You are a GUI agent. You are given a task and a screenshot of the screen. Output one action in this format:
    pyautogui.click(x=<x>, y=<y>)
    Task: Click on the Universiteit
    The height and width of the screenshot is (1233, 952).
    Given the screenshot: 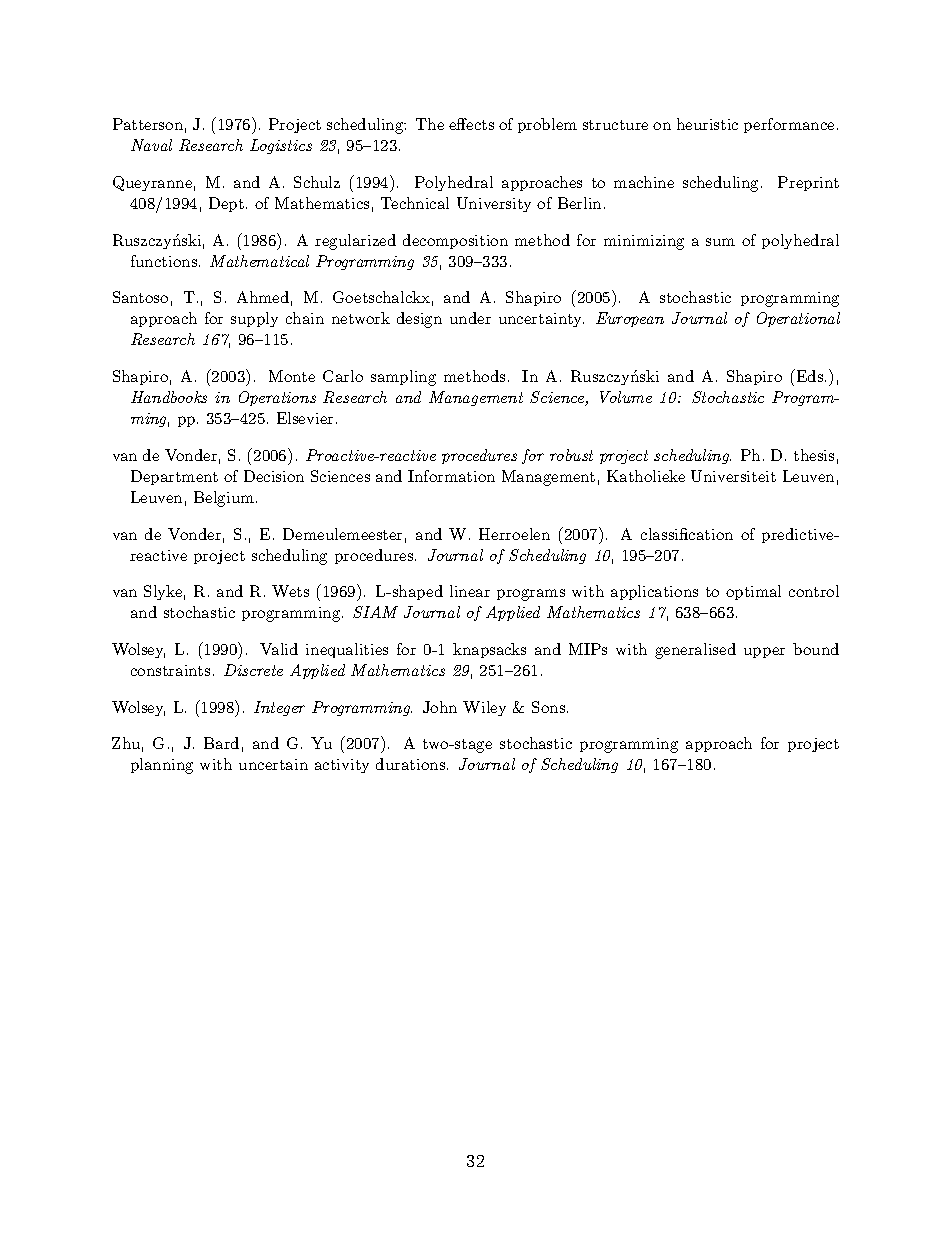 What is the action you would take?
    pyautogui.click(x=733, y=476)
